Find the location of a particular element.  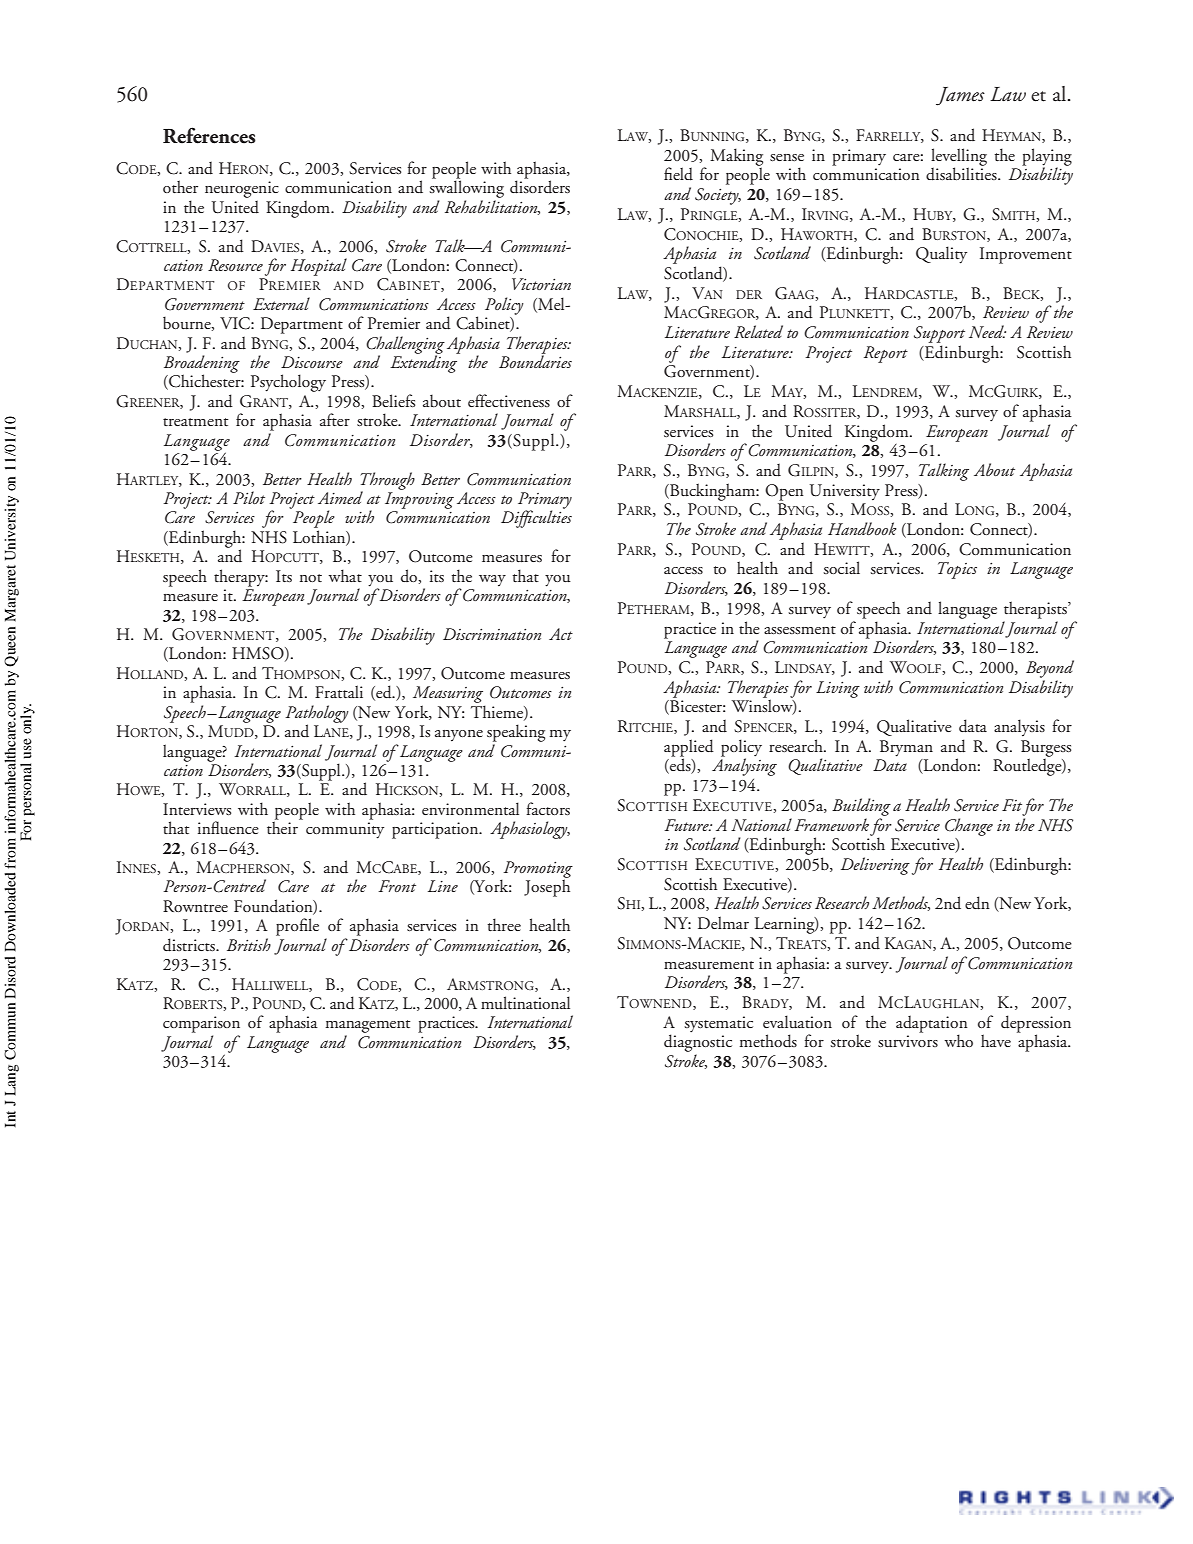

Victorian is located at coordinates (541, 284).
